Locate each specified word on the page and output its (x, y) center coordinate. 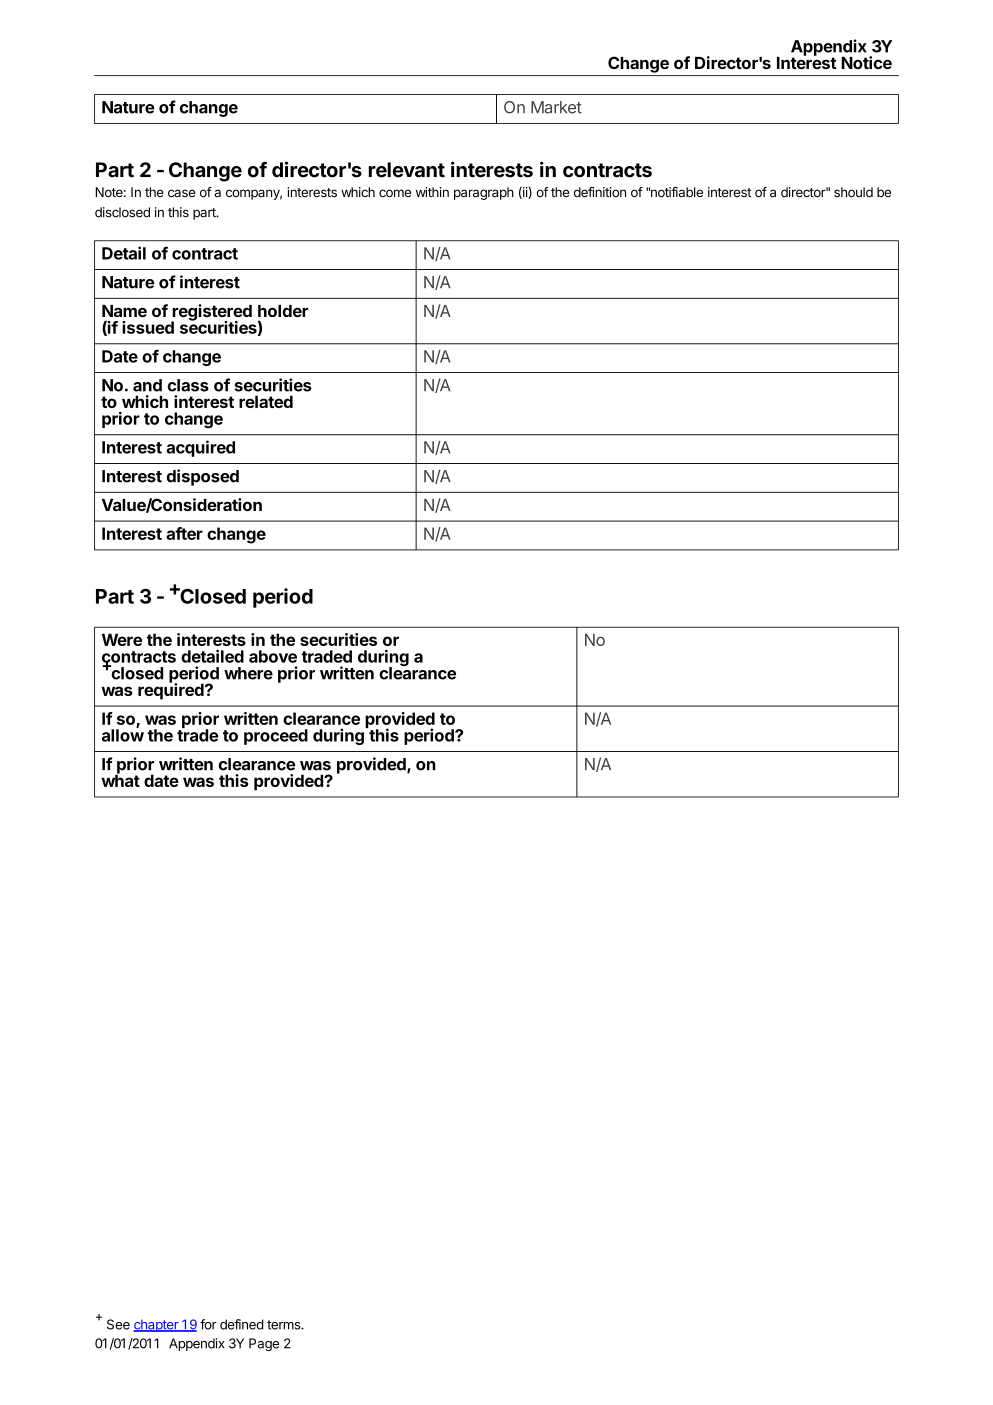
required (172, 690)
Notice (866, 62)
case (182, 193)
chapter (157, 1325)
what (120, 779)
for (208, 1324)
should (853, 192)
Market (556, 107)
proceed (276, 737)
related (266, 401)
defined (242, 1324)
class (188, 385)
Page (264, 1344)
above (273, 656)
